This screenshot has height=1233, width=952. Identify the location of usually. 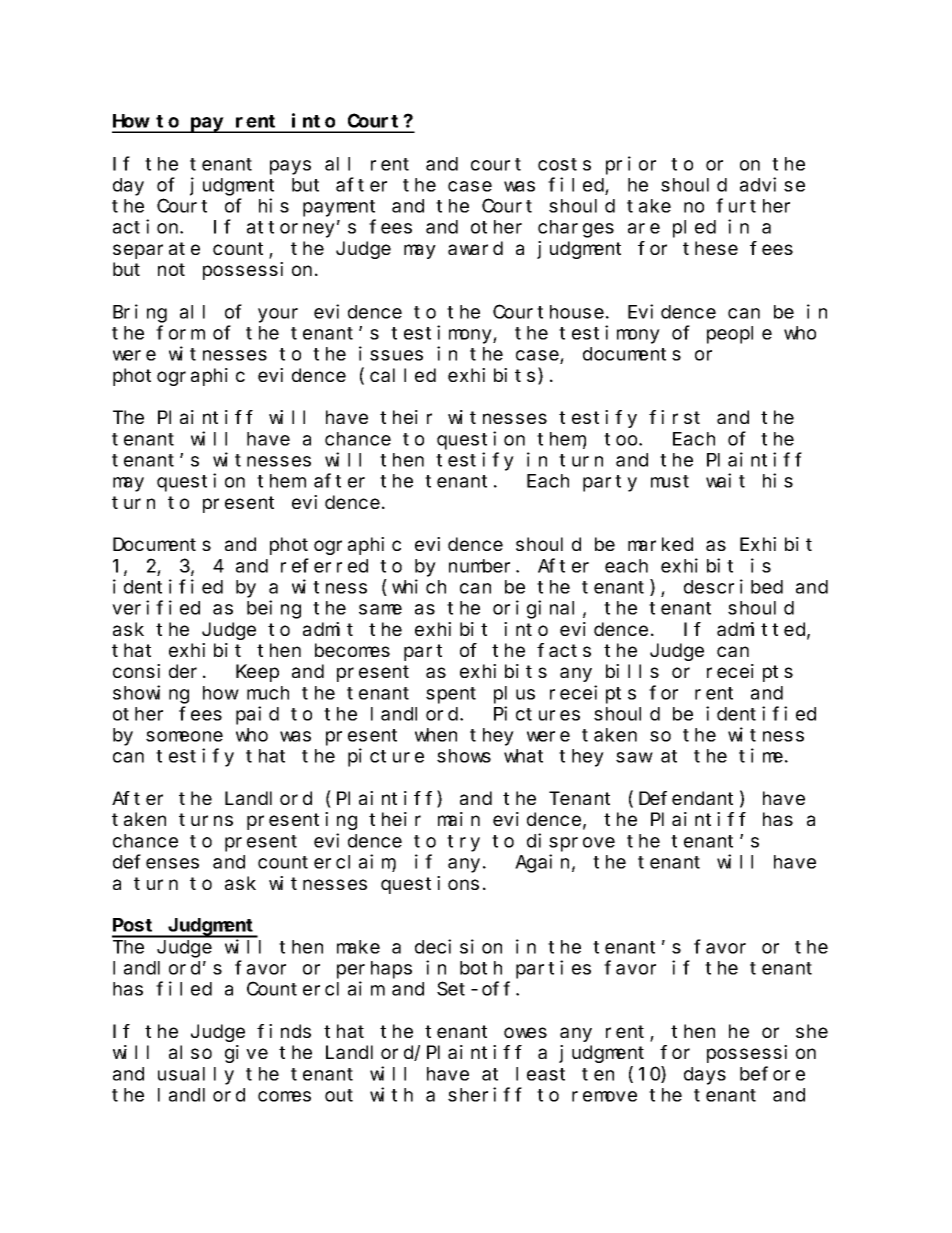
(196, 1076).
